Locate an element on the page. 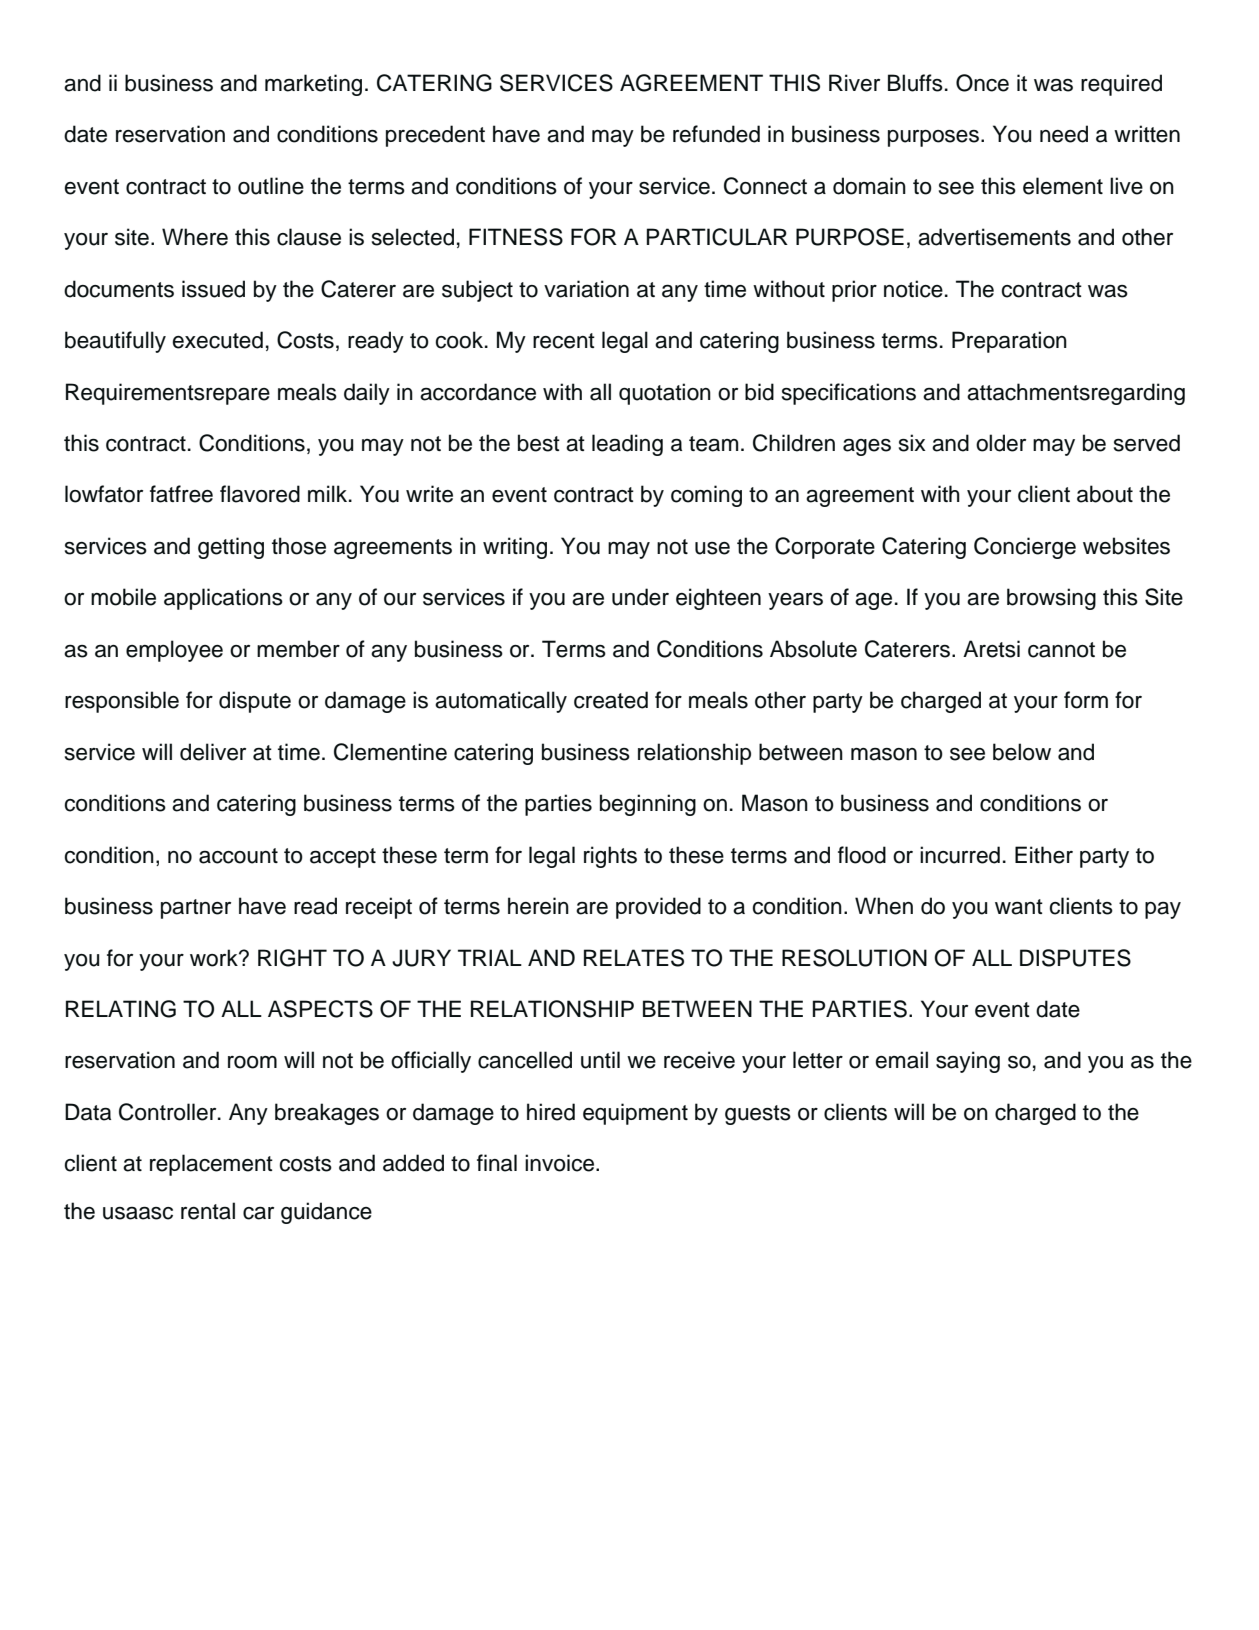  older is located at coordinates (1001, 443).
